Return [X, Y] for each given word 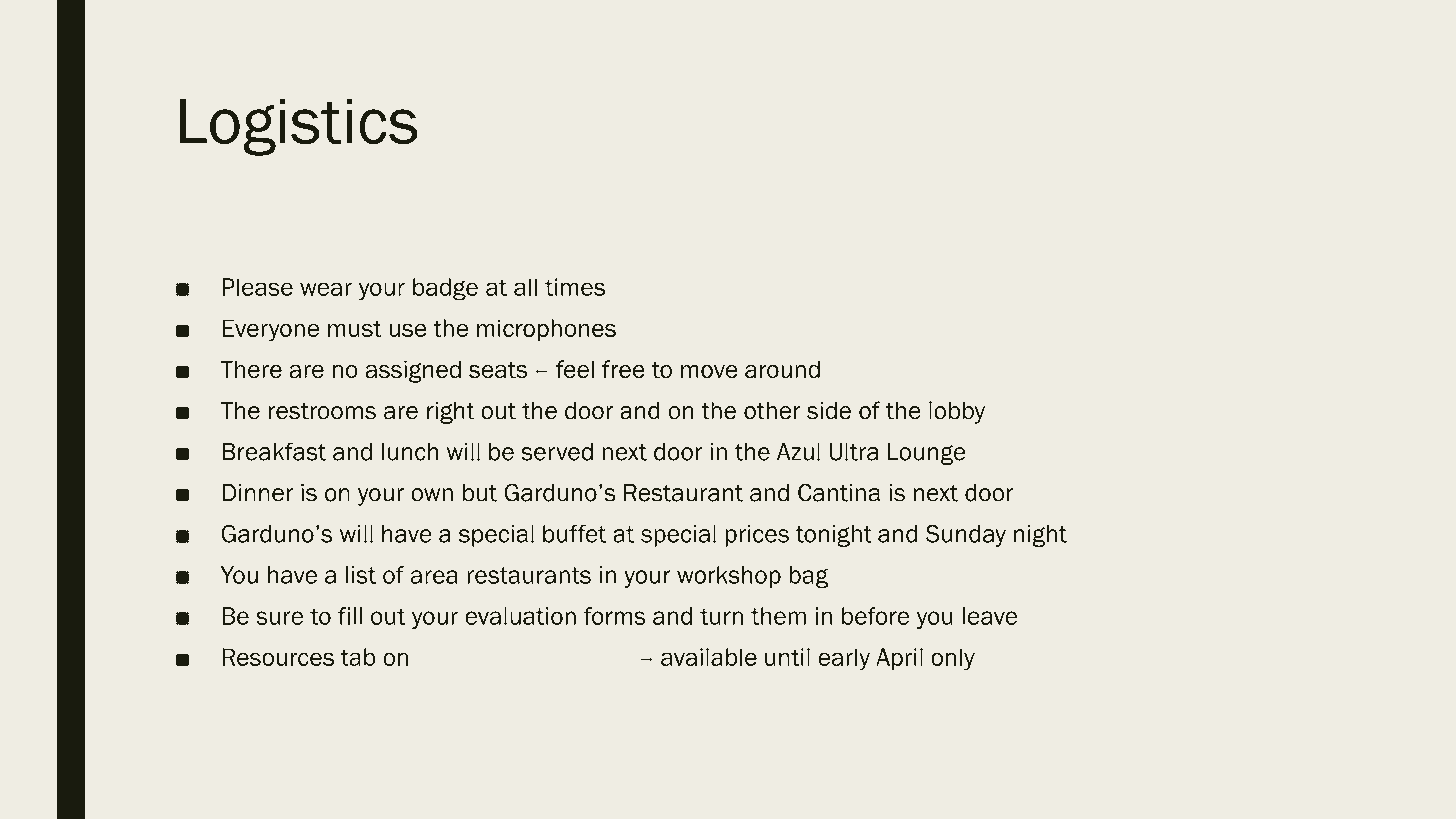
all [525, 287]
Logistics [298, 127]
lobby [957, 412]
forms [614, 616]
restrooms [322, 411]
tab [358, 657]
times [575, 287]
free [623, 369]
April [899, 659]
